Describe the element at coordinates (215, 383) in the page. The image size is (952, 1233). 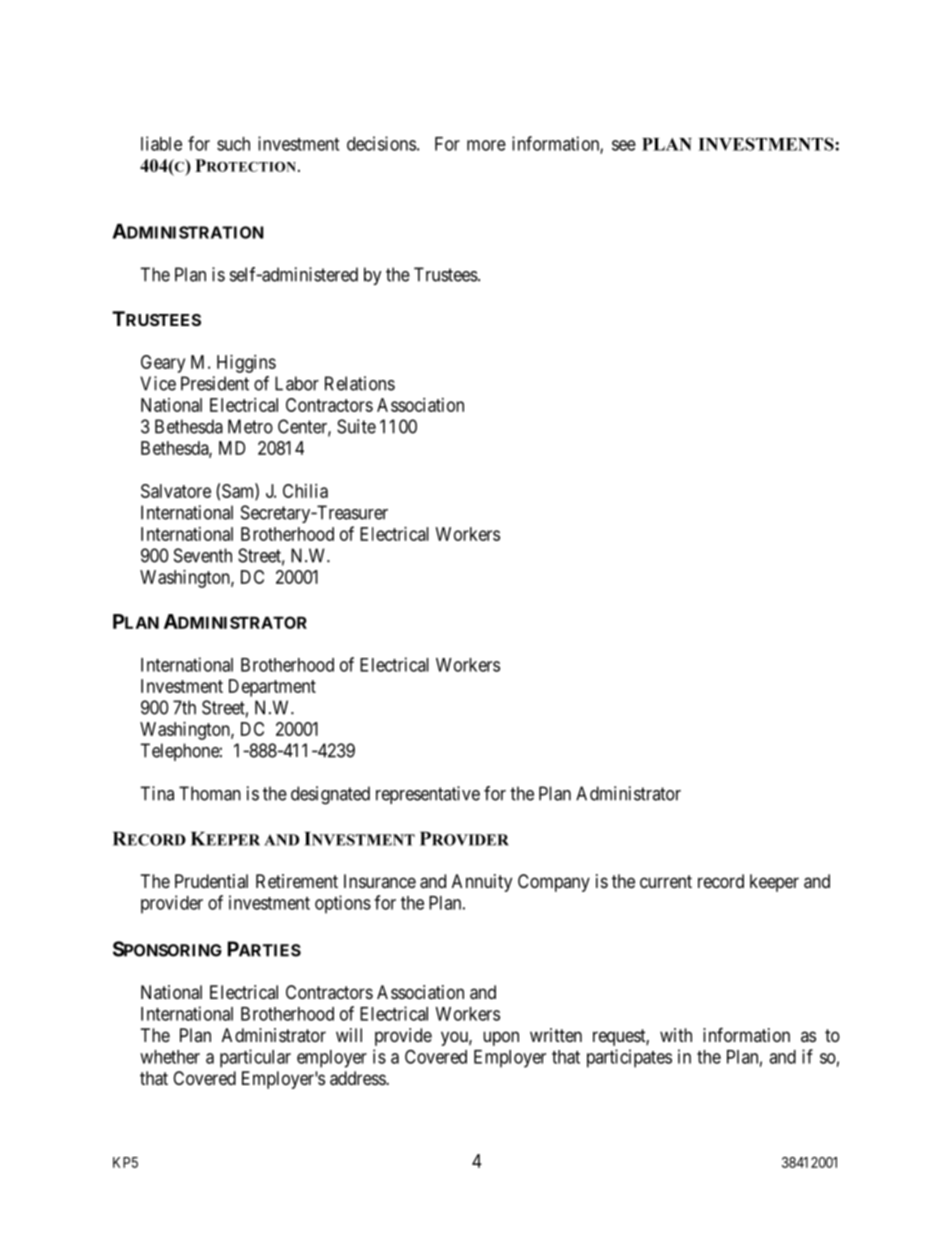
I see `President` at that location.
